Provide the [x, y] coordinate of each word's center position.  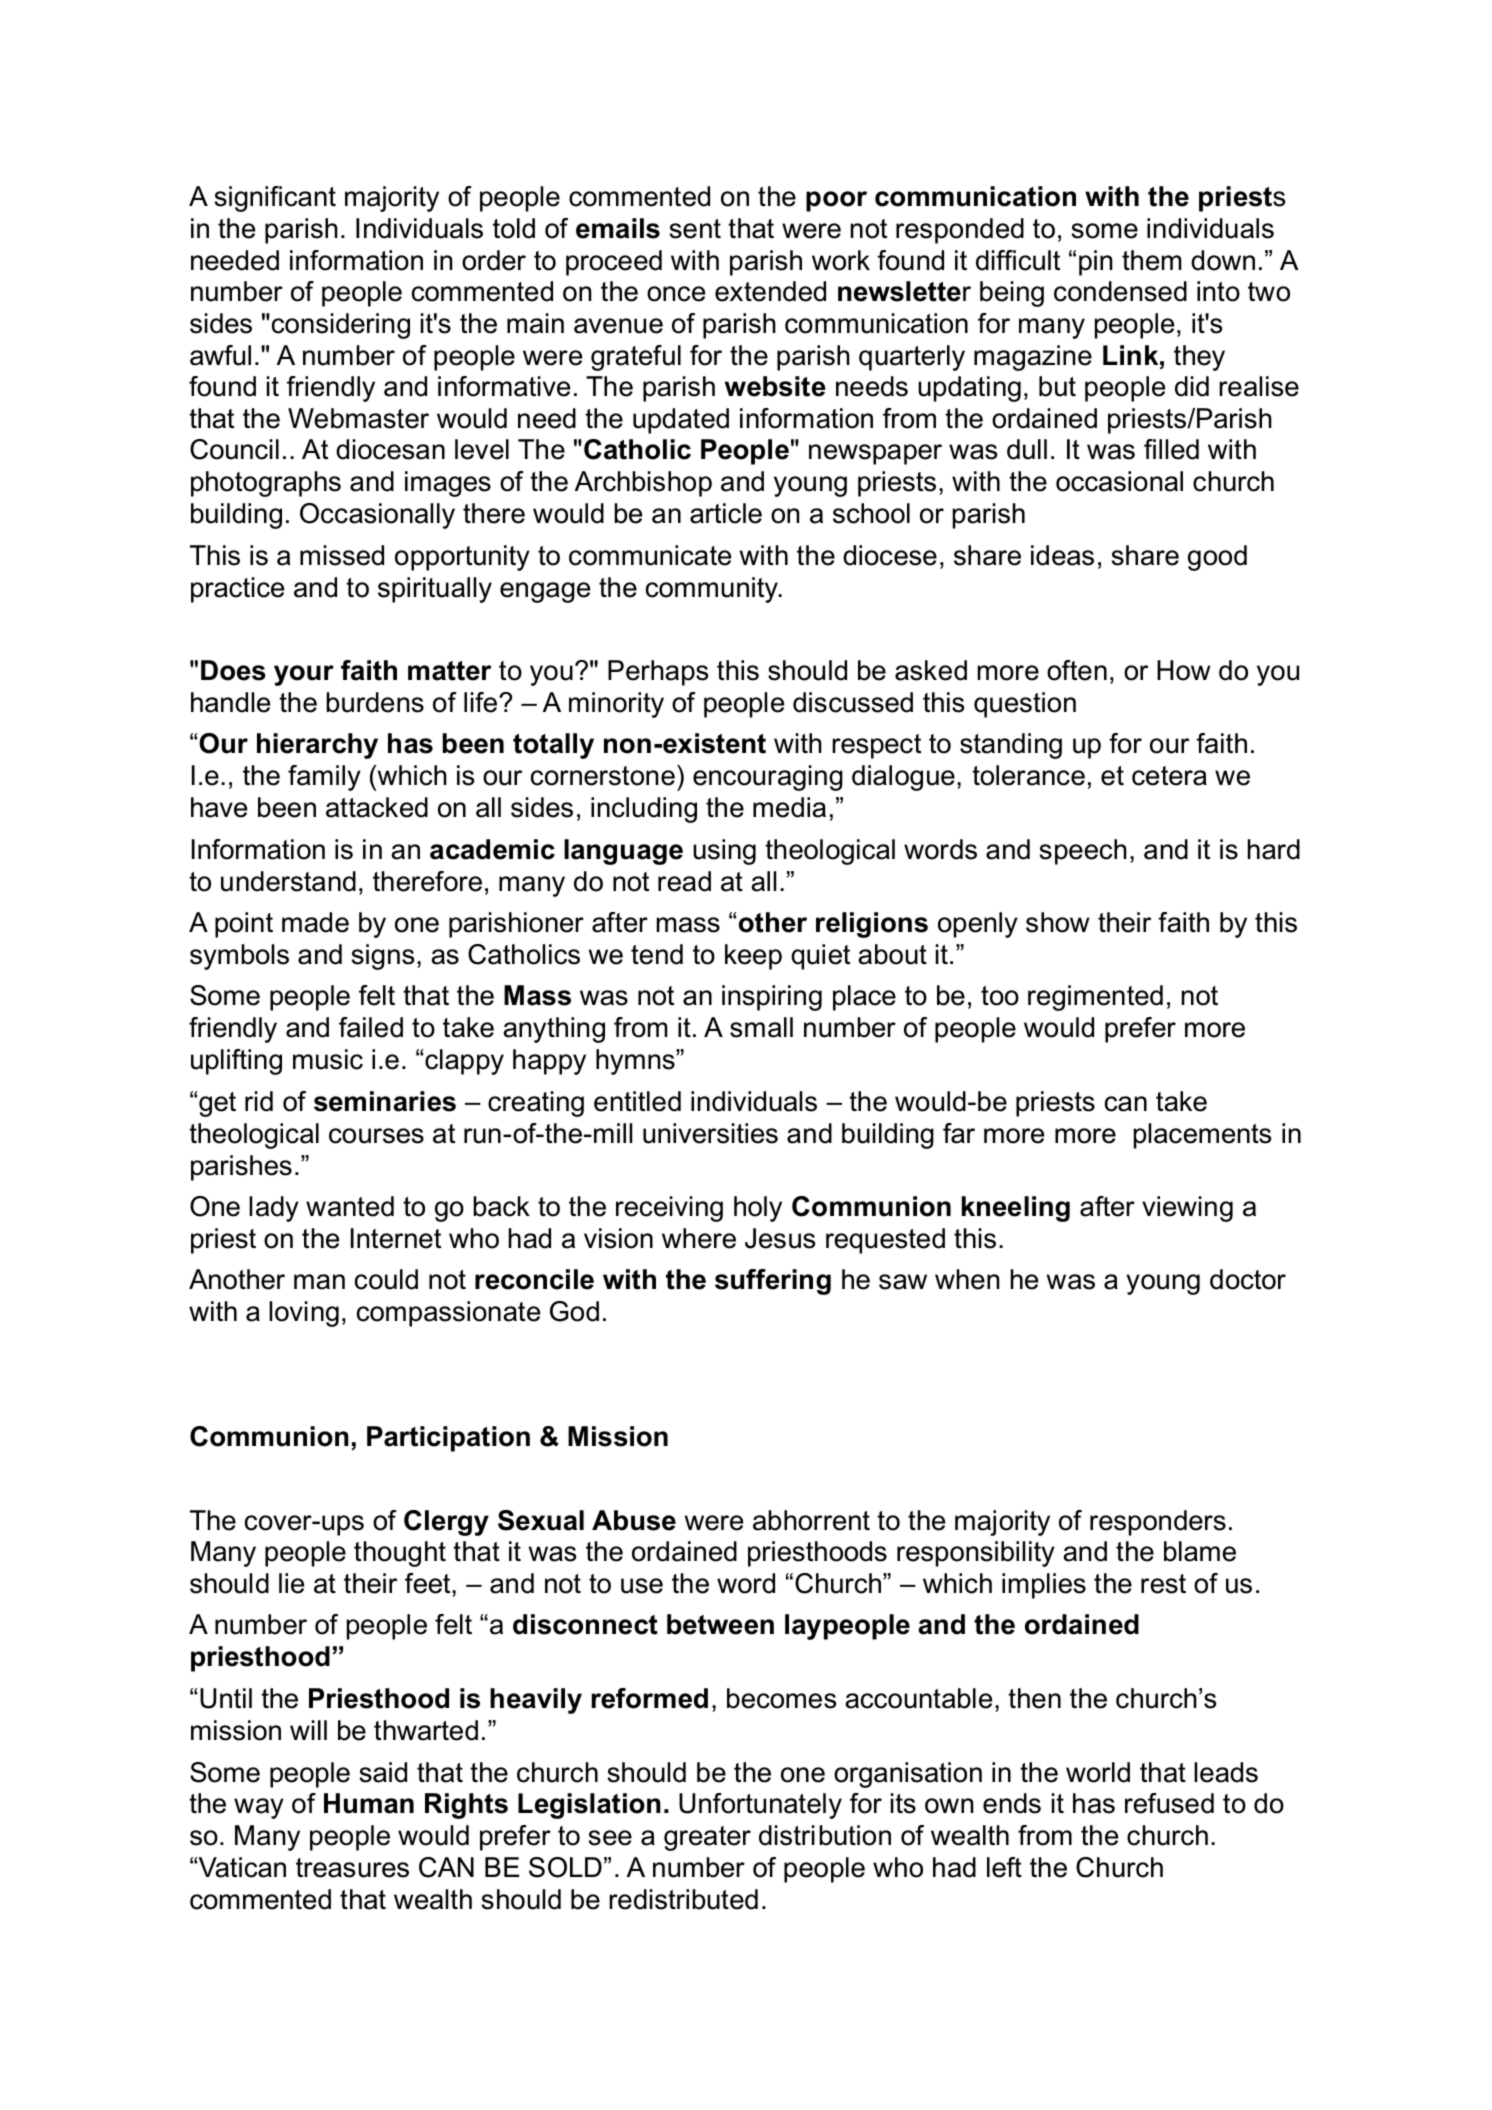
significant [275, 199]
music [328, 1059]
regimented [1095, 998]
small [761, 1027]
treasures [352, 1868]
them [1151, 260]
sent [695, 229]
